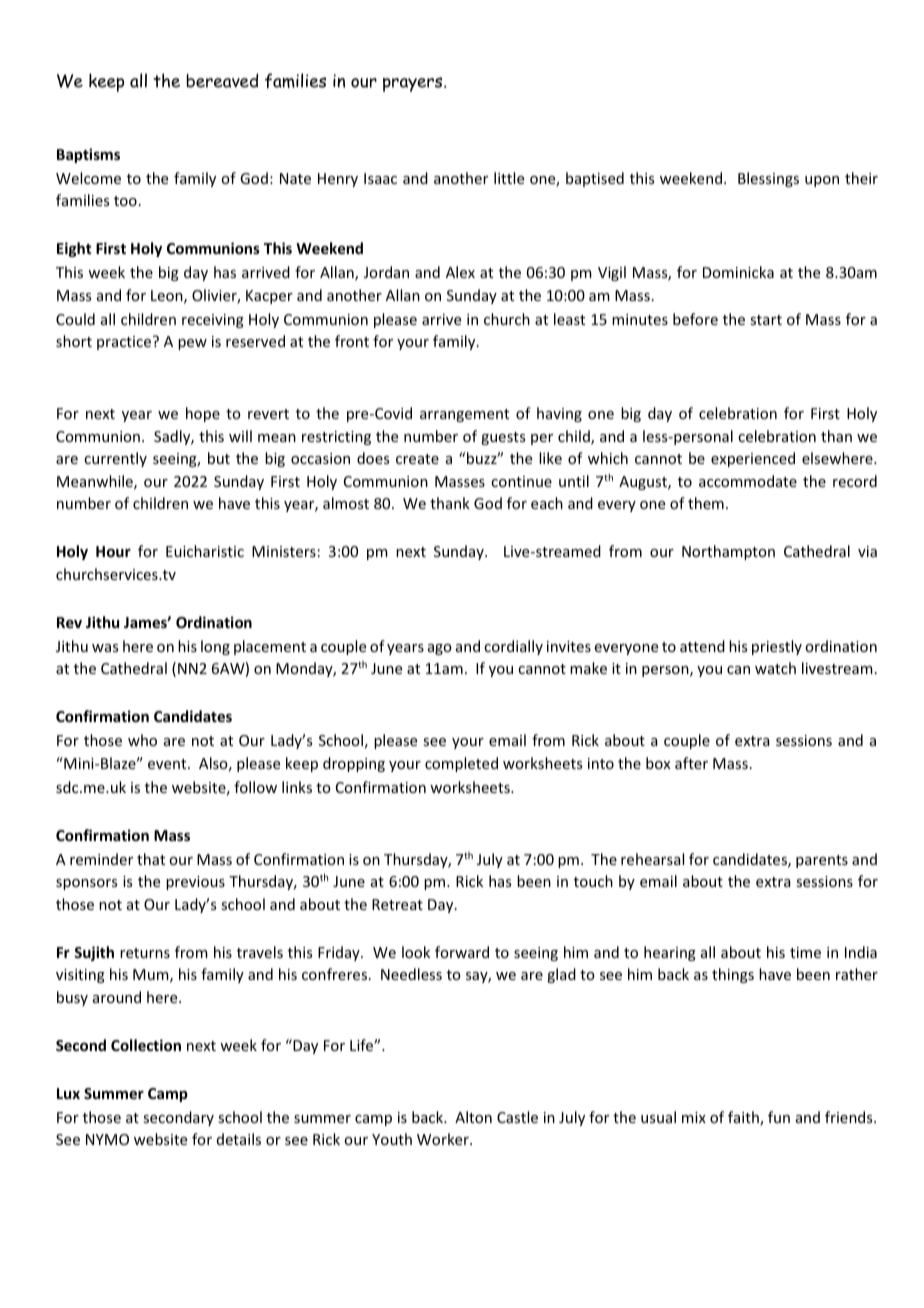 This image has height=1308, width=924. Describe the element at coordinates (473, 1117) in the image. I see `Alton` at that location.
